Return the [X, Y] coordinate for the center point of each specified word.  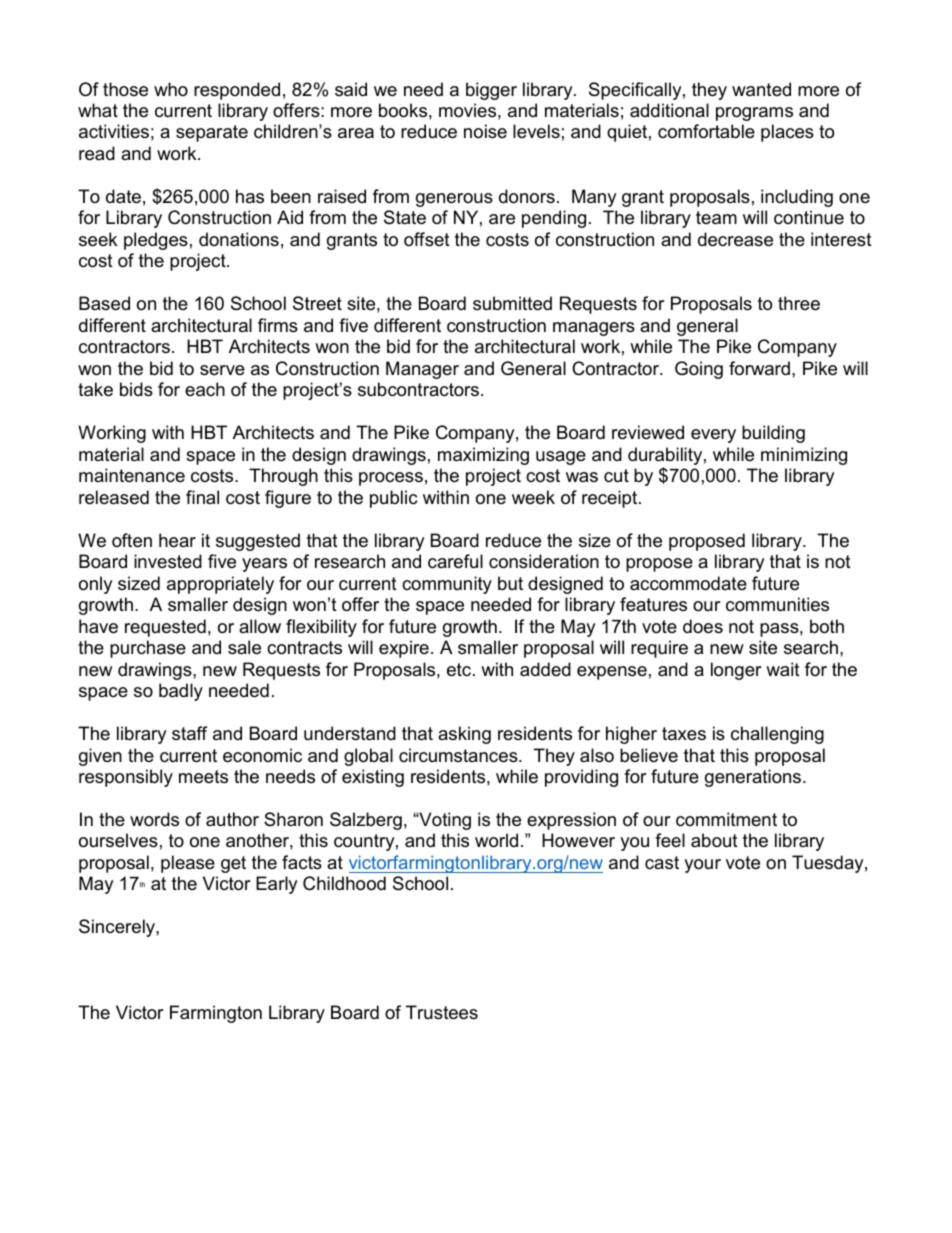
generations [753, 778]
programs [754, 114]
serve [222, 370]
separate [212, 133]
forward [759, 368]
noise [485, 131]
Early [276, 885]
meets [203, 777]
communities [777, 604]
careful [455, 561]
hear [177, 540]
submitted [512, 303]
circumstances [459, 755]
